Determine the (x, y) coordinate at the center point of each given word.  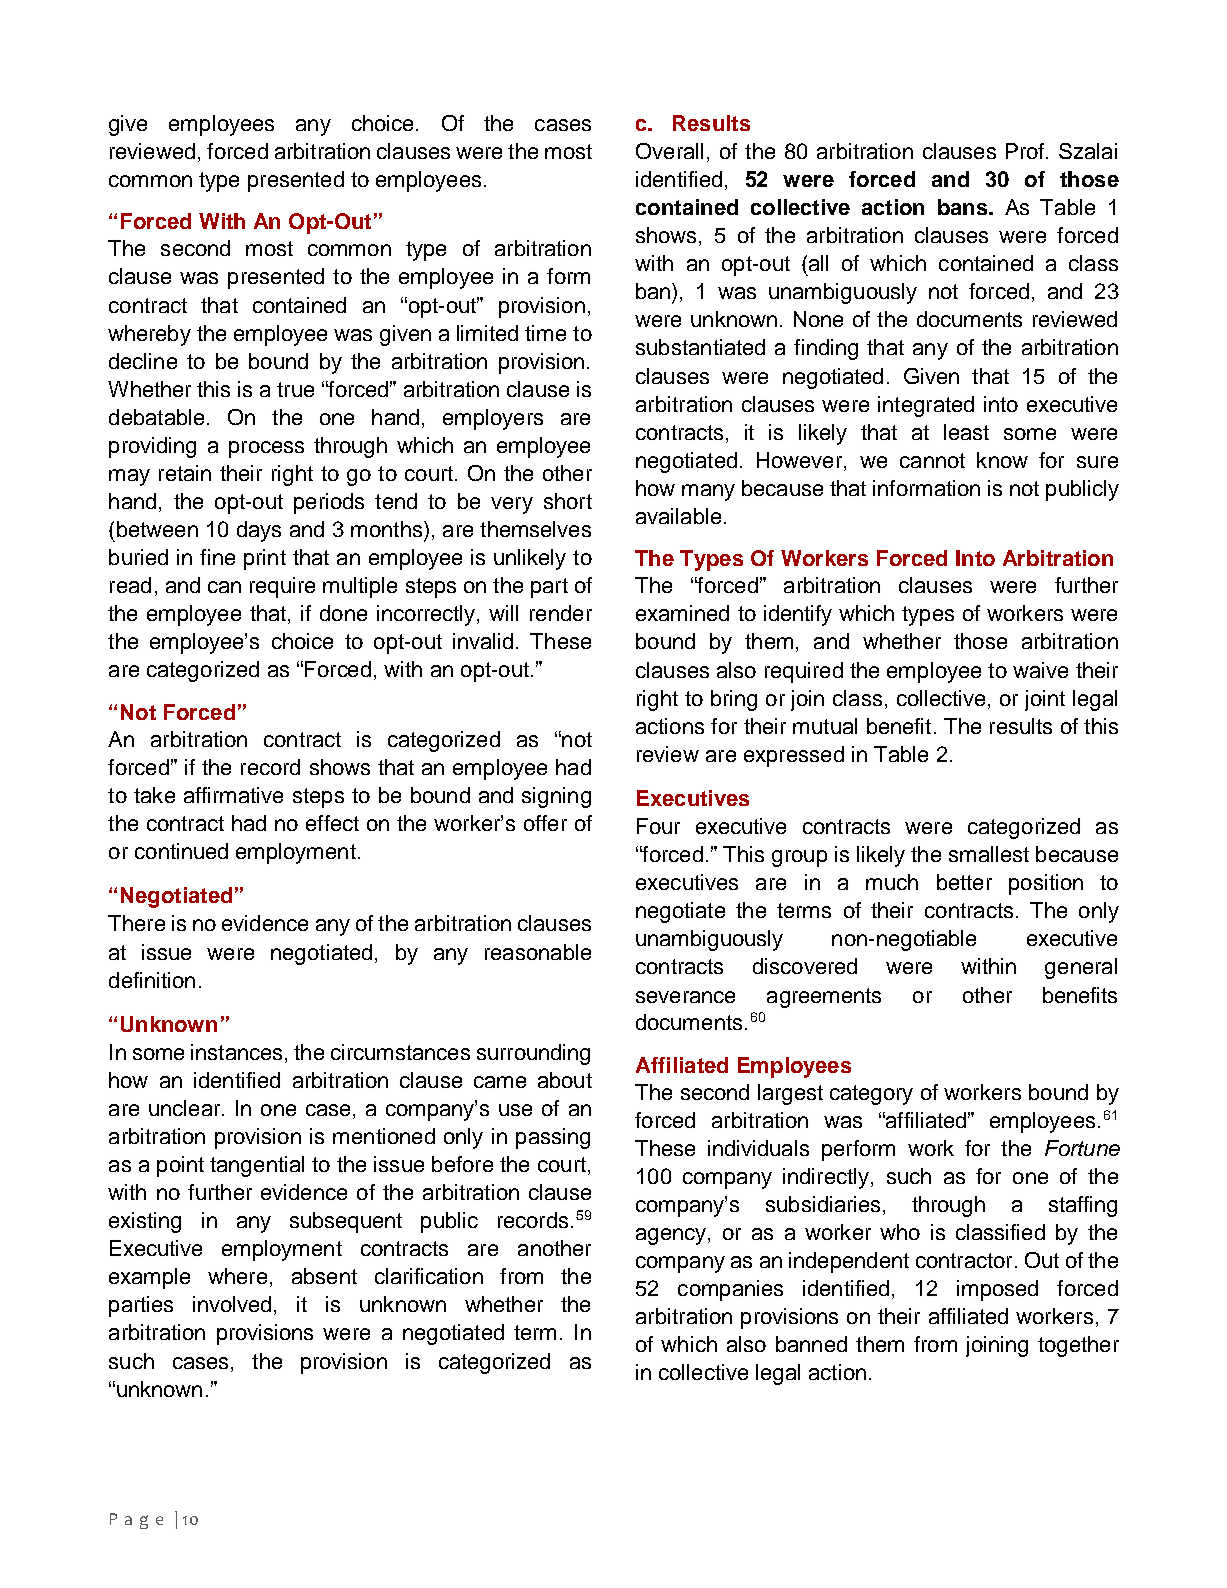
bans (964, 207)
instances (236, 1052)
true (295, 389)
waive (1040, 670)
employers (493, 419)
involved (232, 1304)
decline (143, 361)
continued (181, 851)
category (871, 1095)
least (966, 432)
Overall (669, 151)
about (565, 1080)
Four (658, 826)
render (561, 613)
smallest (989, 854)
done (343, 613)
